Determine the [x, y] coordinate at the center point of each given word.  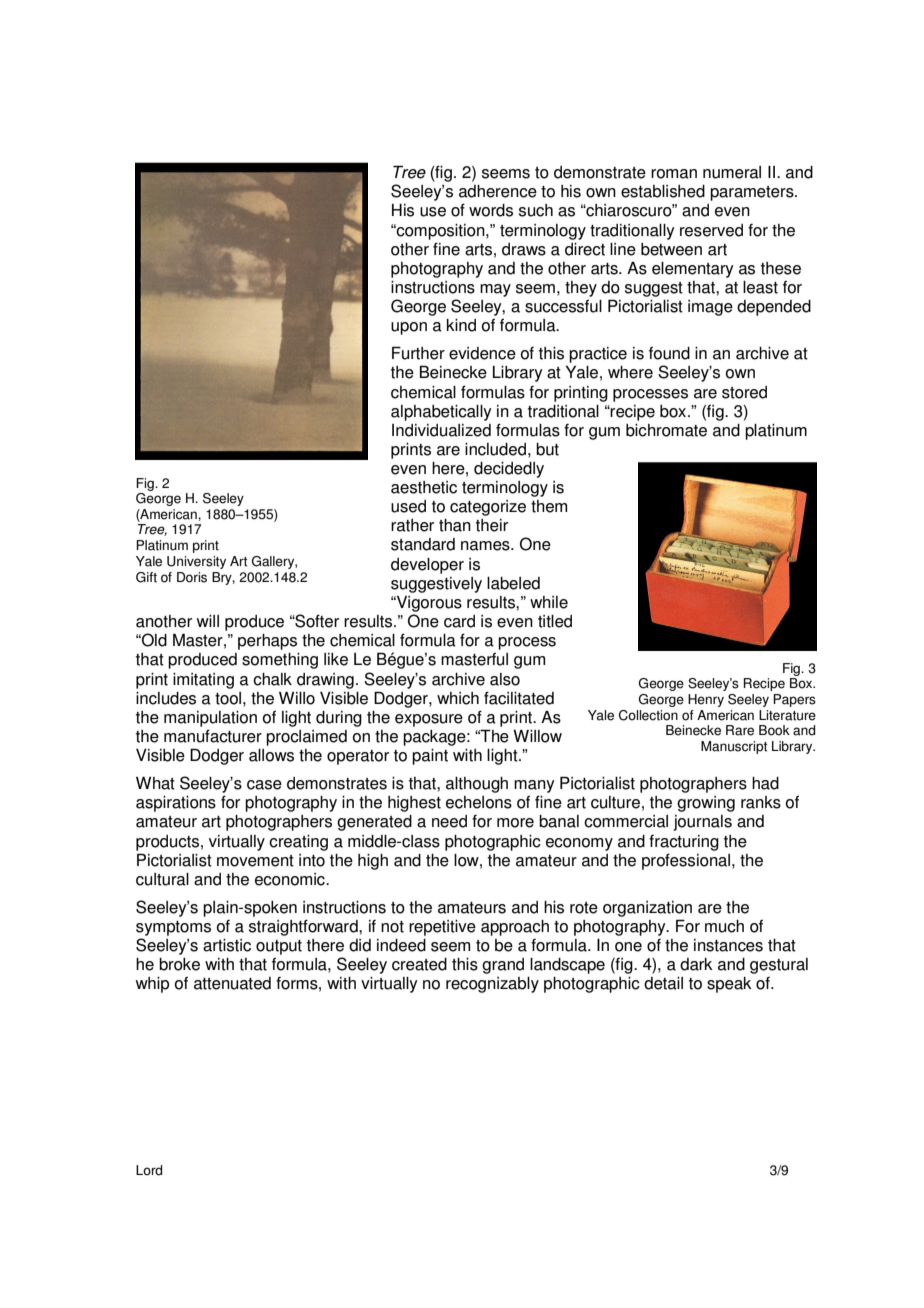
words [491, 210]
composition [441, 232]
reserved [711, 230]
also [505, 679]
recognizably [492, 985]
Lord [149, 1170]
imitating [203, 681]
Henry [706, 700]
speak [729, 985]
